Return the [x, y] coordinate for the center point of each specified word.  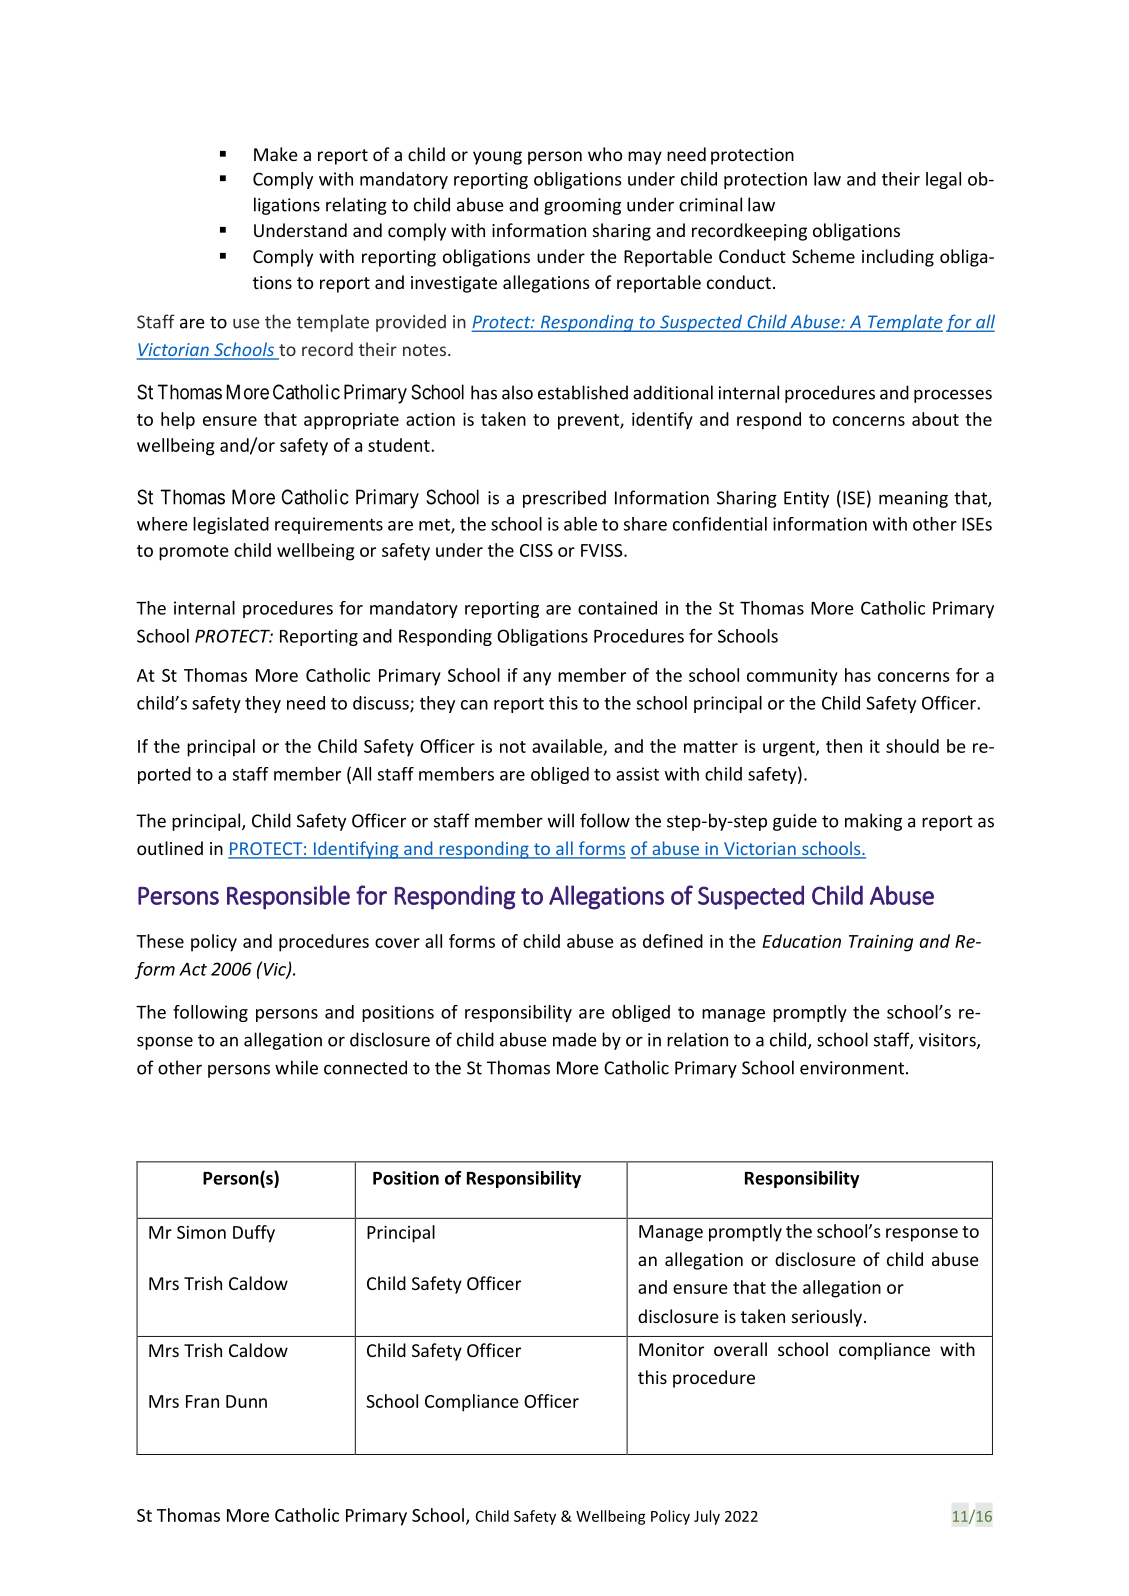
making [873, 822]
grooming [582, 206]
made [575, 1039]
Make [276, 154]
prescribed [564, 499]
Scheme [823, 256]
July [707, 1517]
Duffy [254, 1234]
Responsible [288, 897]
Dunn [246, 1401]
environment [852, 1068]
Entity [806, 499]
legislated [231, 525]
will [561, 820]
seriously [828, 1318]
